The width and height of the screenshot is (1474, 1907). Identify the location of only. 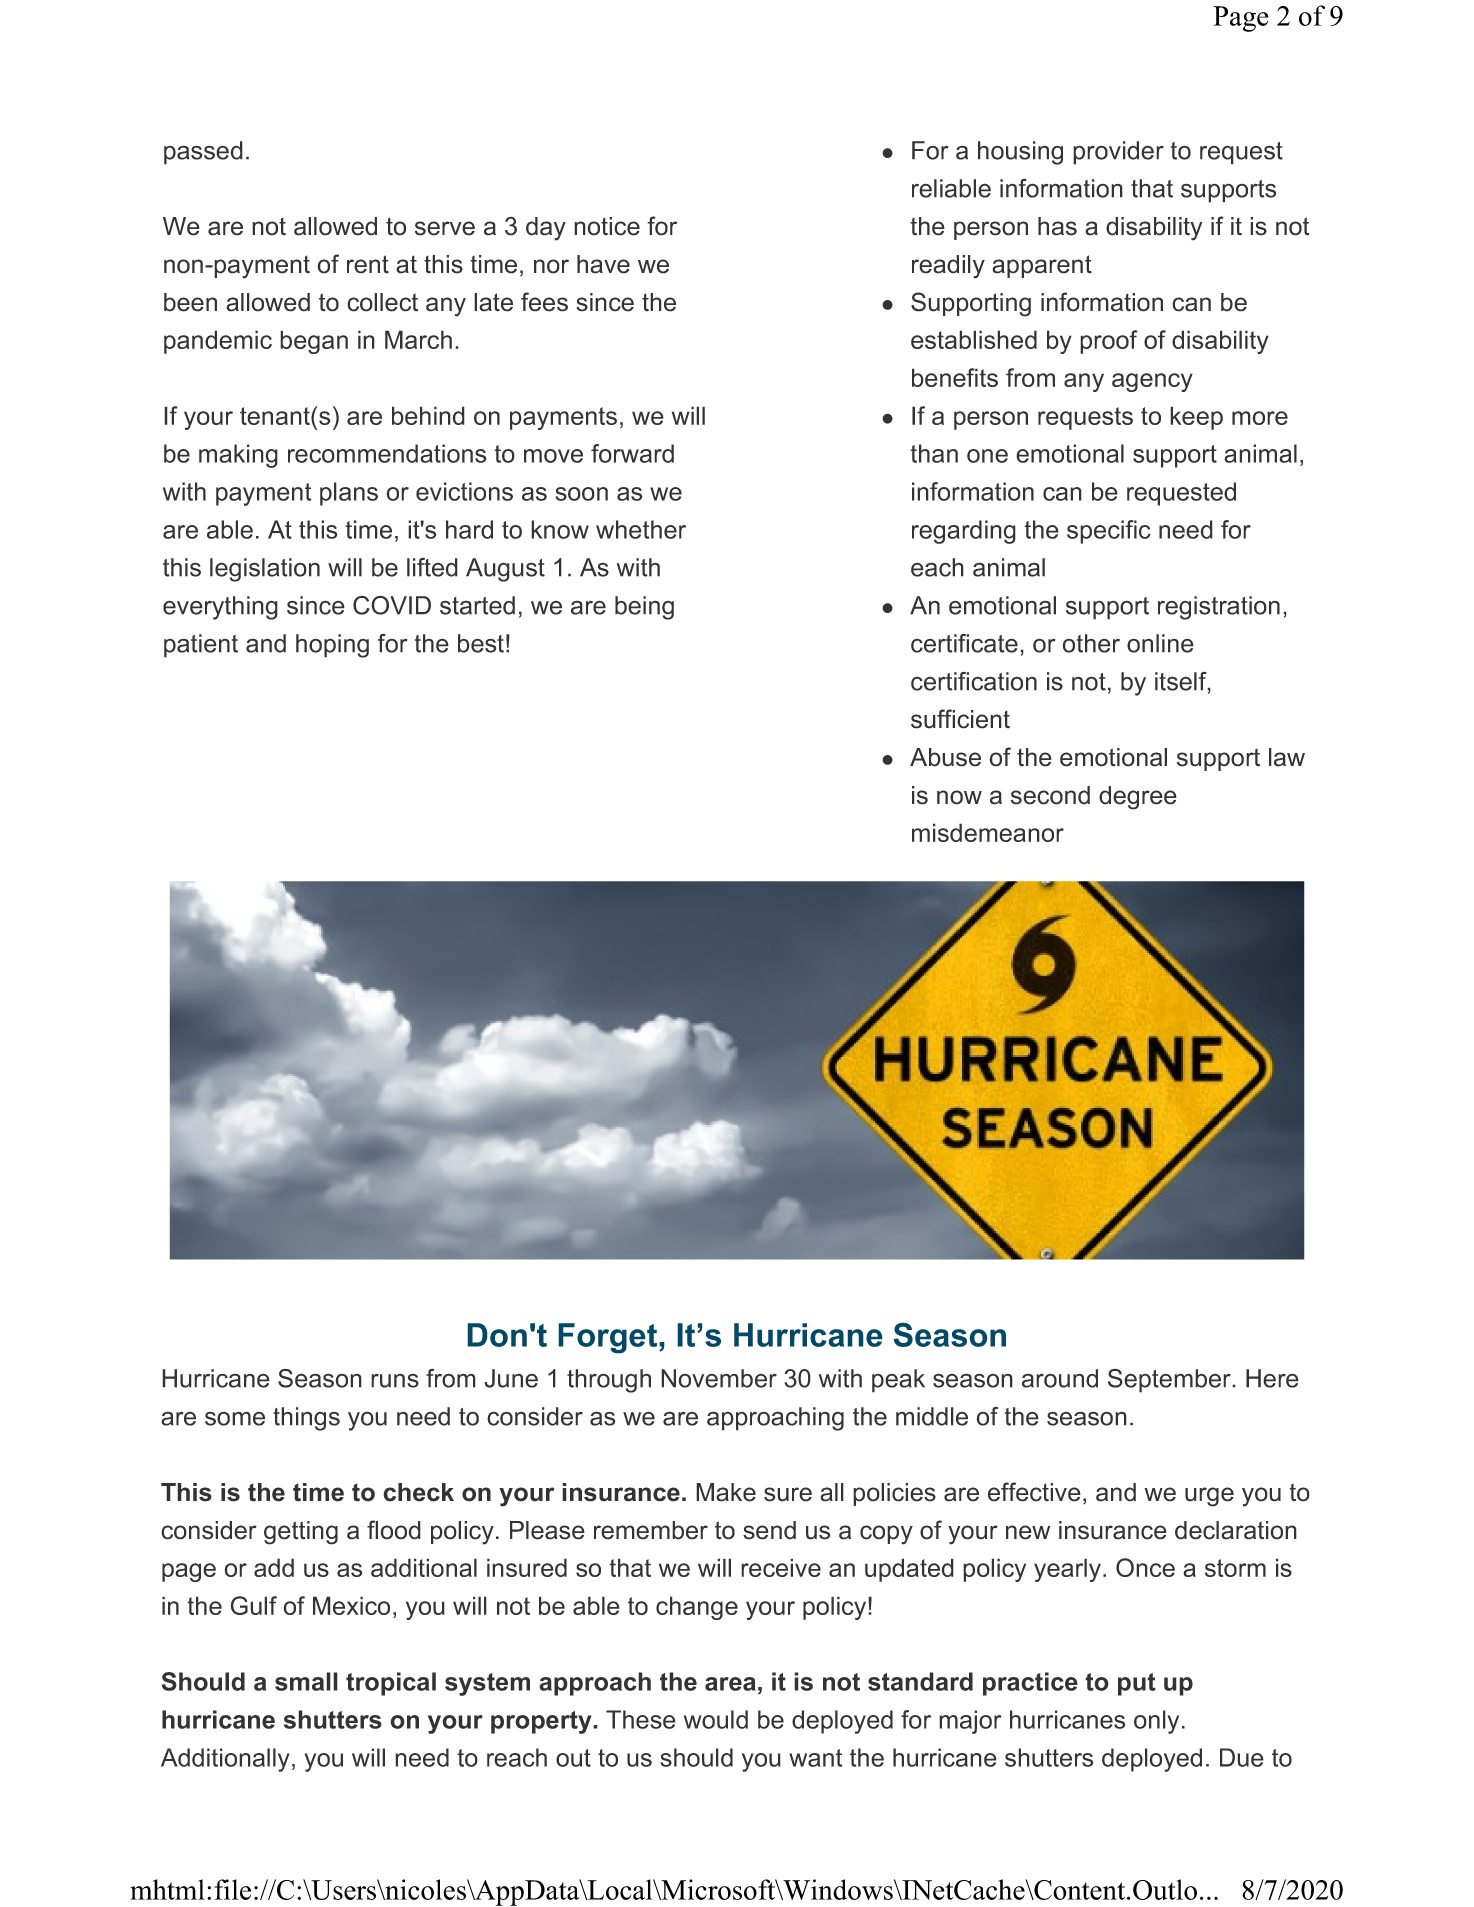
(1156, 1722).
